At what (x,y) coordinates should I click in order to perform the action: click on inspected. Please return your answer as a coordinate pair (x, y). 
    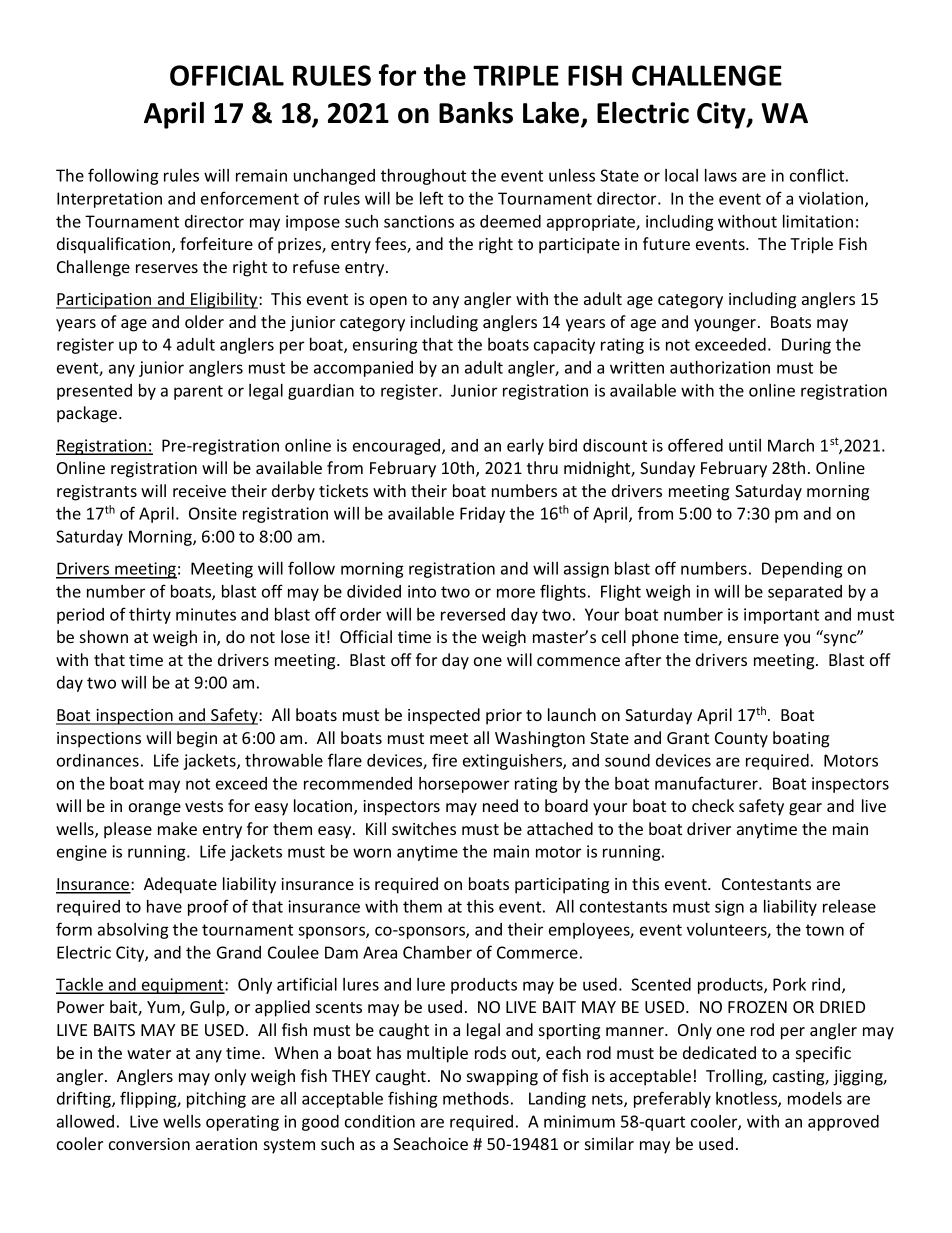
    Looking at the image, I should click on (444, 716).
